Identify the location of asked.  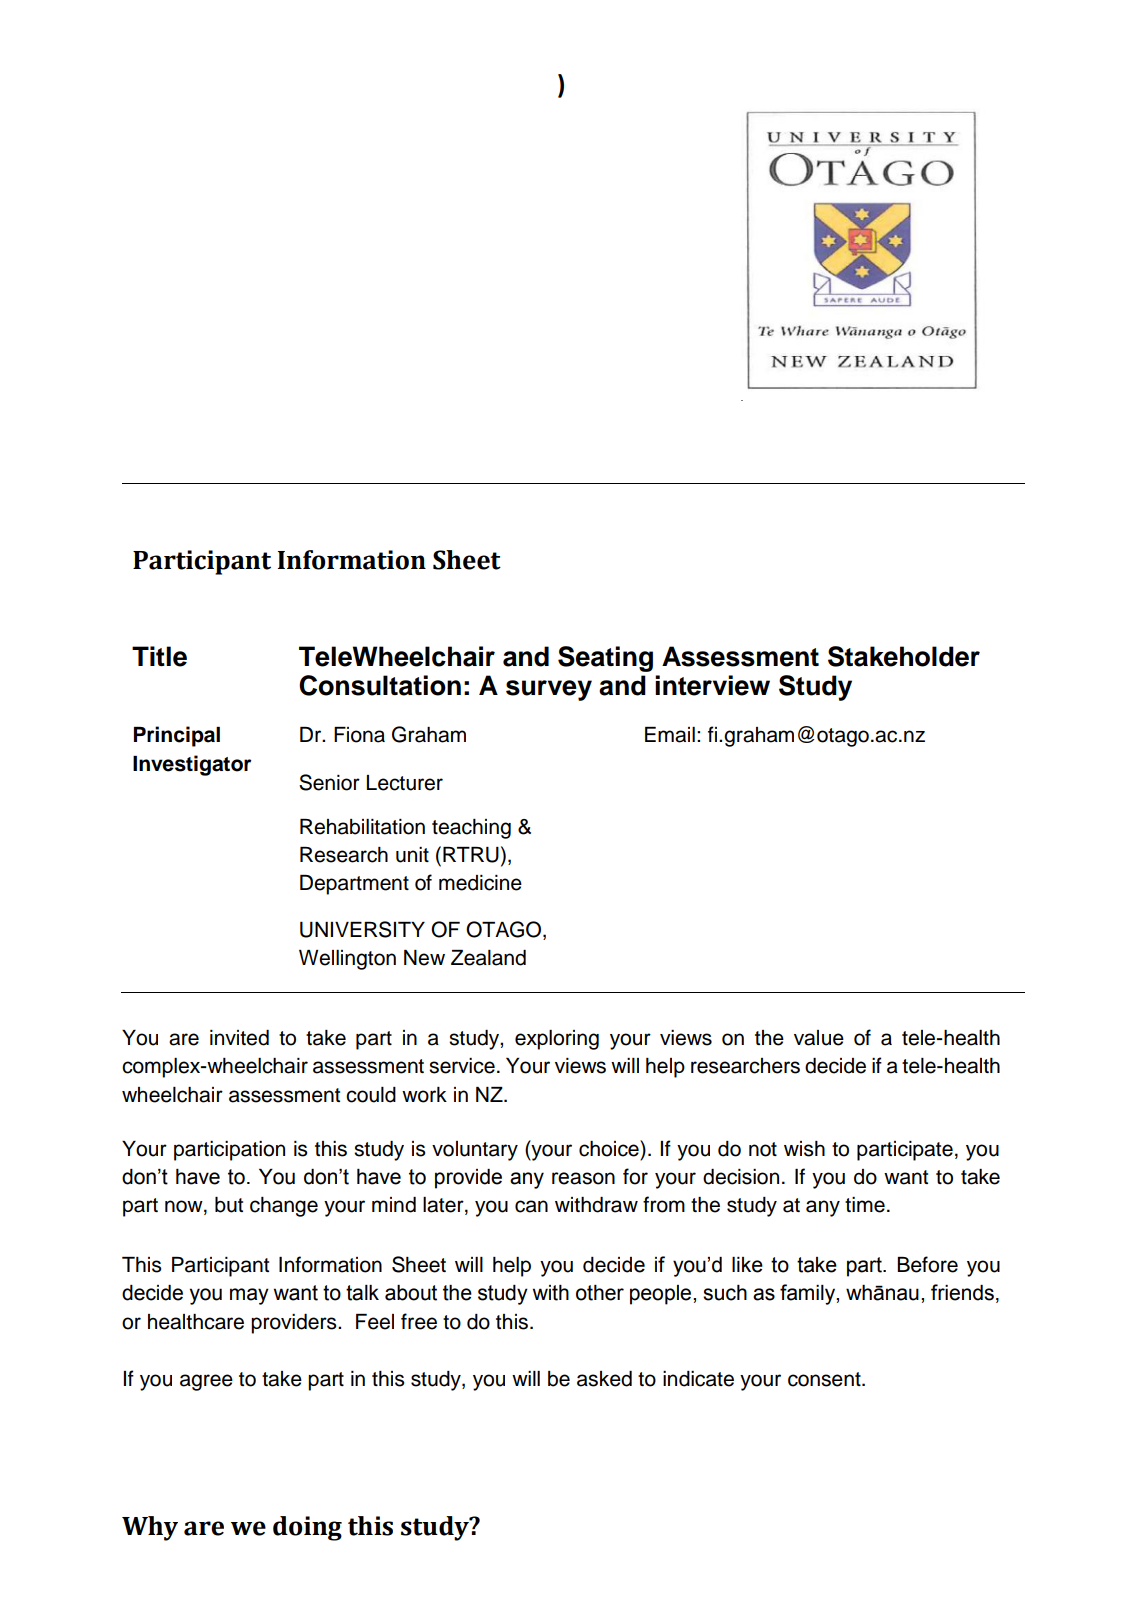
(604, 1379).
